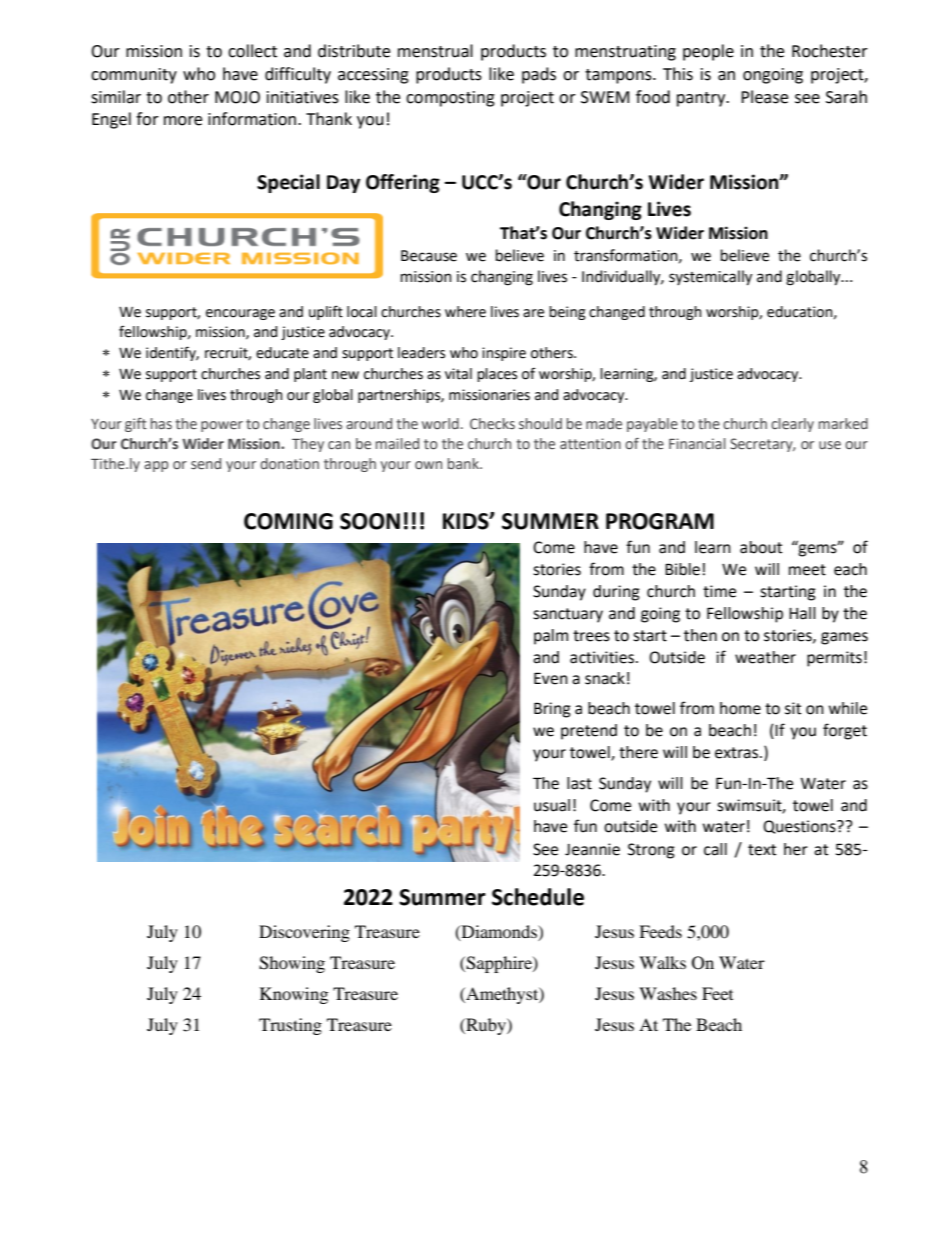  What do you see at coordinates (237, 97) in the screenshot?
I see `MOJO` at bounding box center [237, 97].
